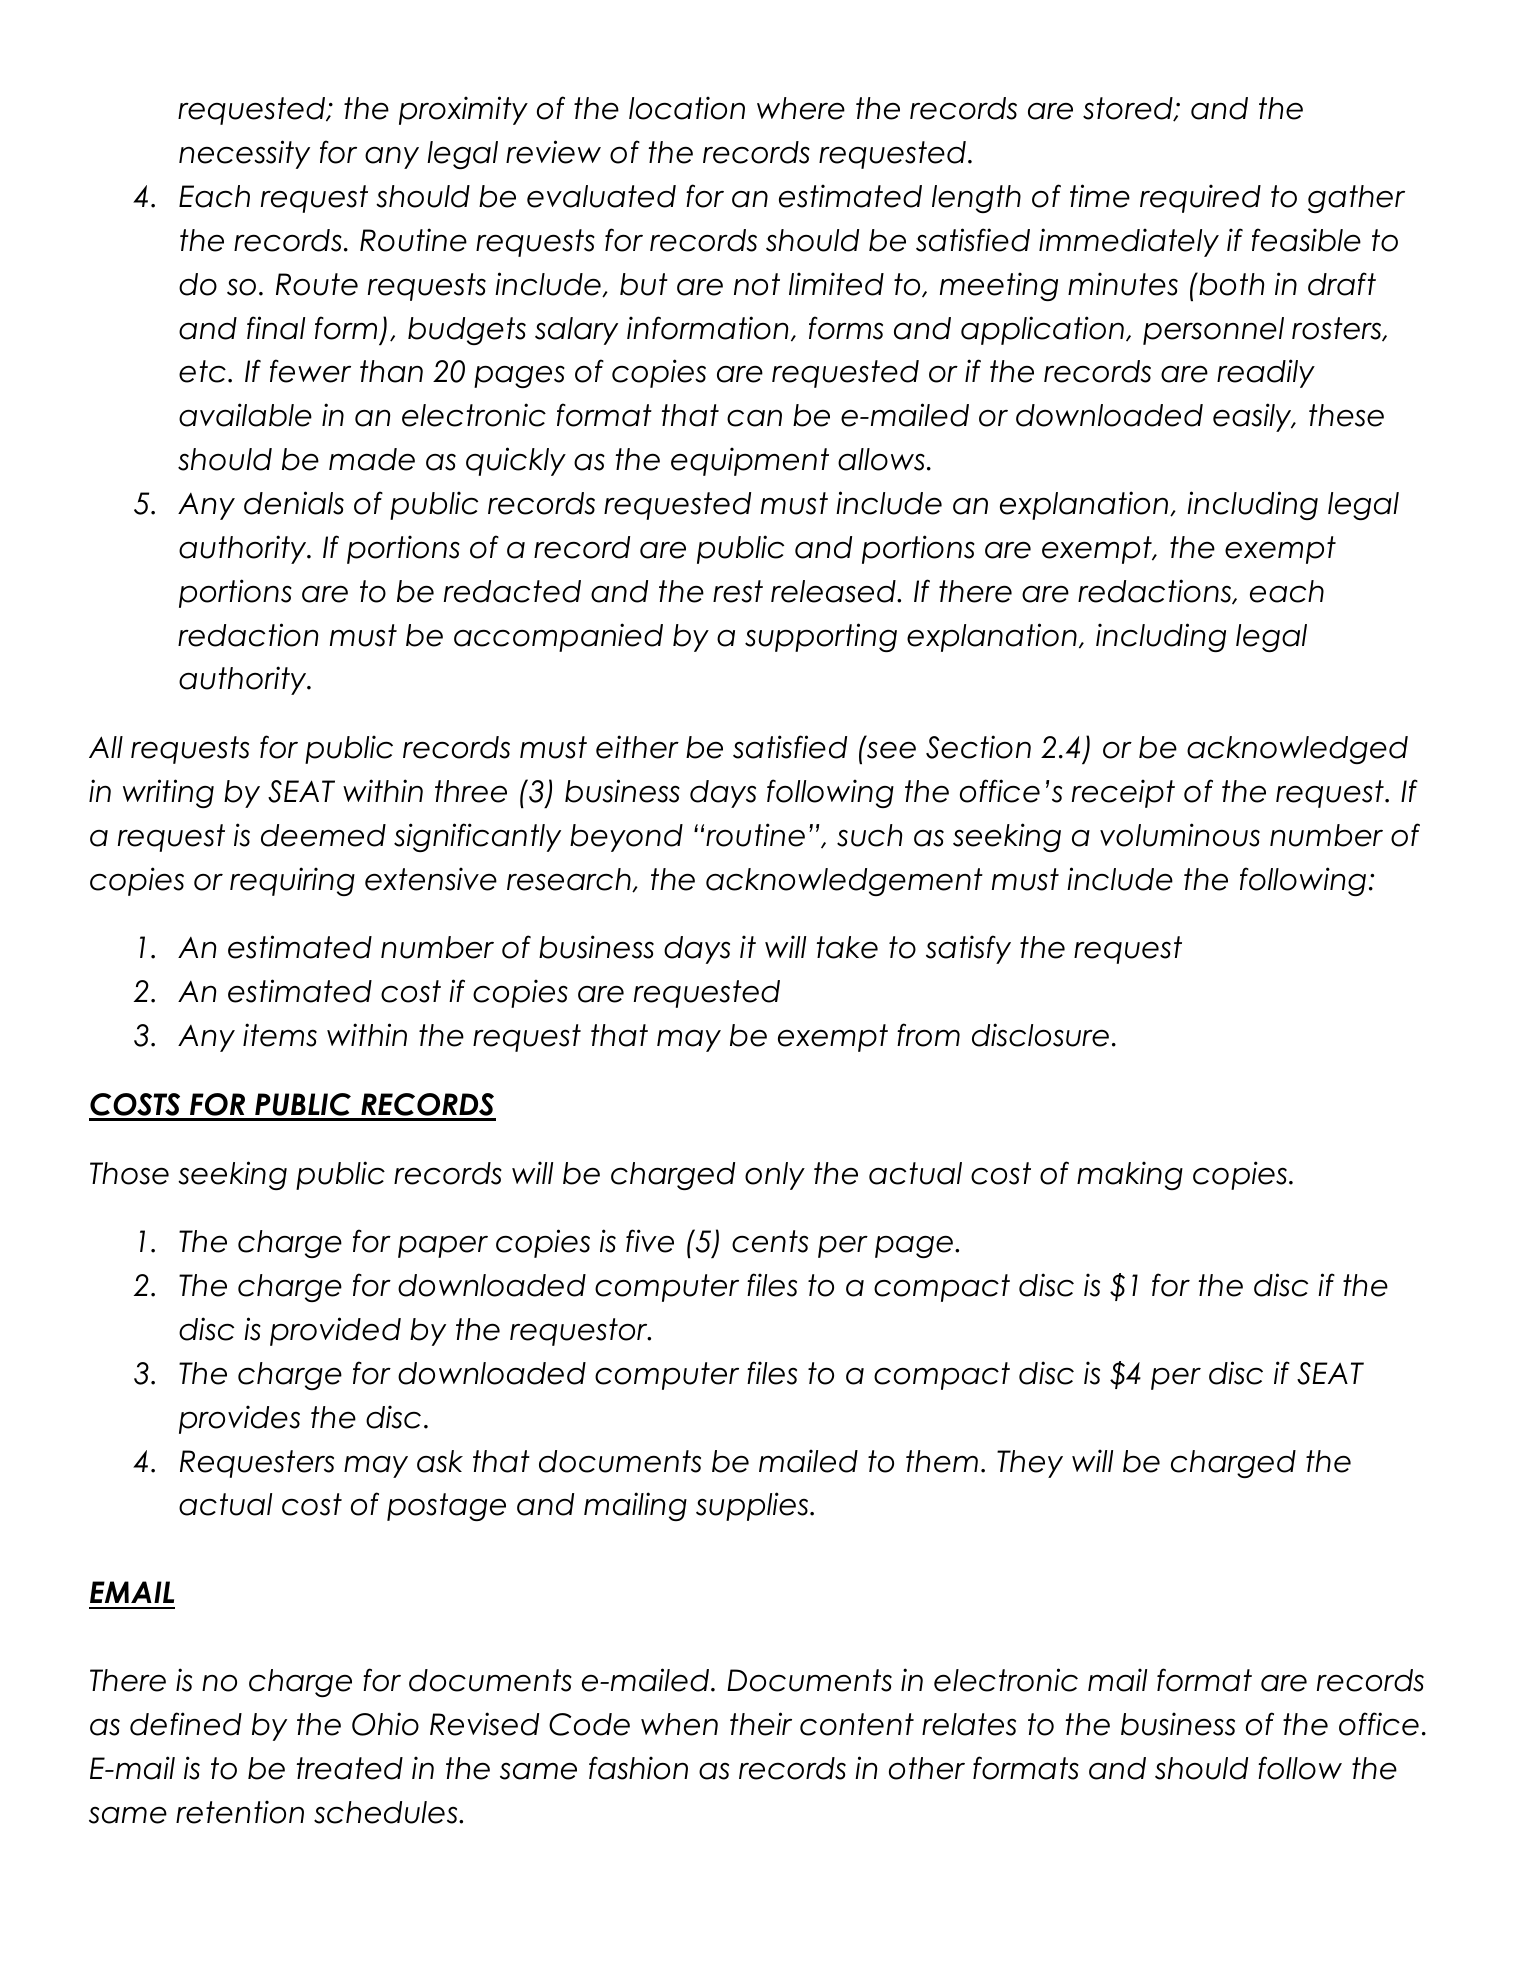  Describe the element at coordinates (350, 1768) in the document. I see `treated` at that location.
